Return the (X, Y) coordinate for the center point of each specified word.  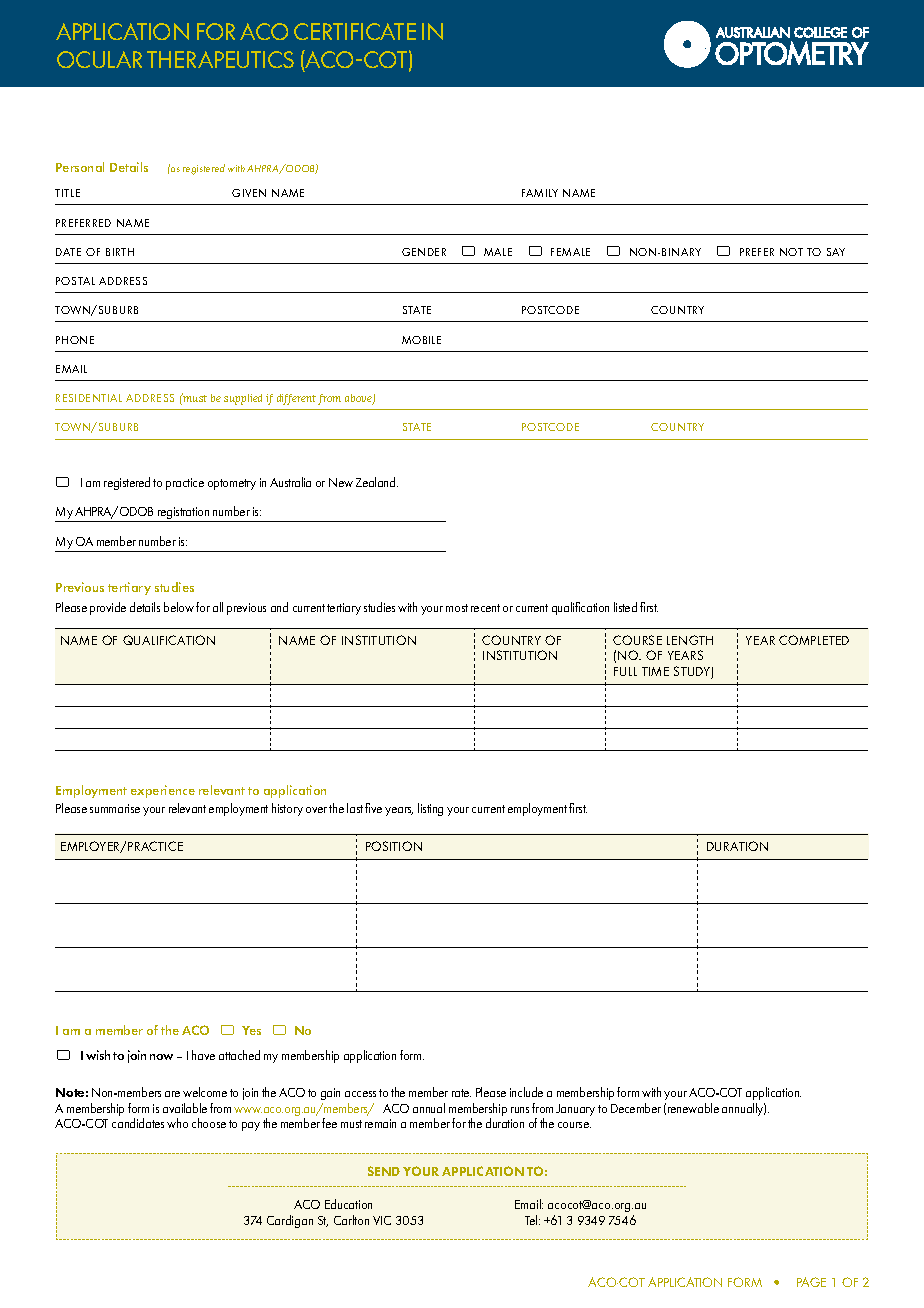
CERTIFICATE (355, 31)
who (177, 1123)
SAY (836, 252)
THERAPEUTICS (220, 59)
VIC (382, 1220)
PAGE (811, 1282)
